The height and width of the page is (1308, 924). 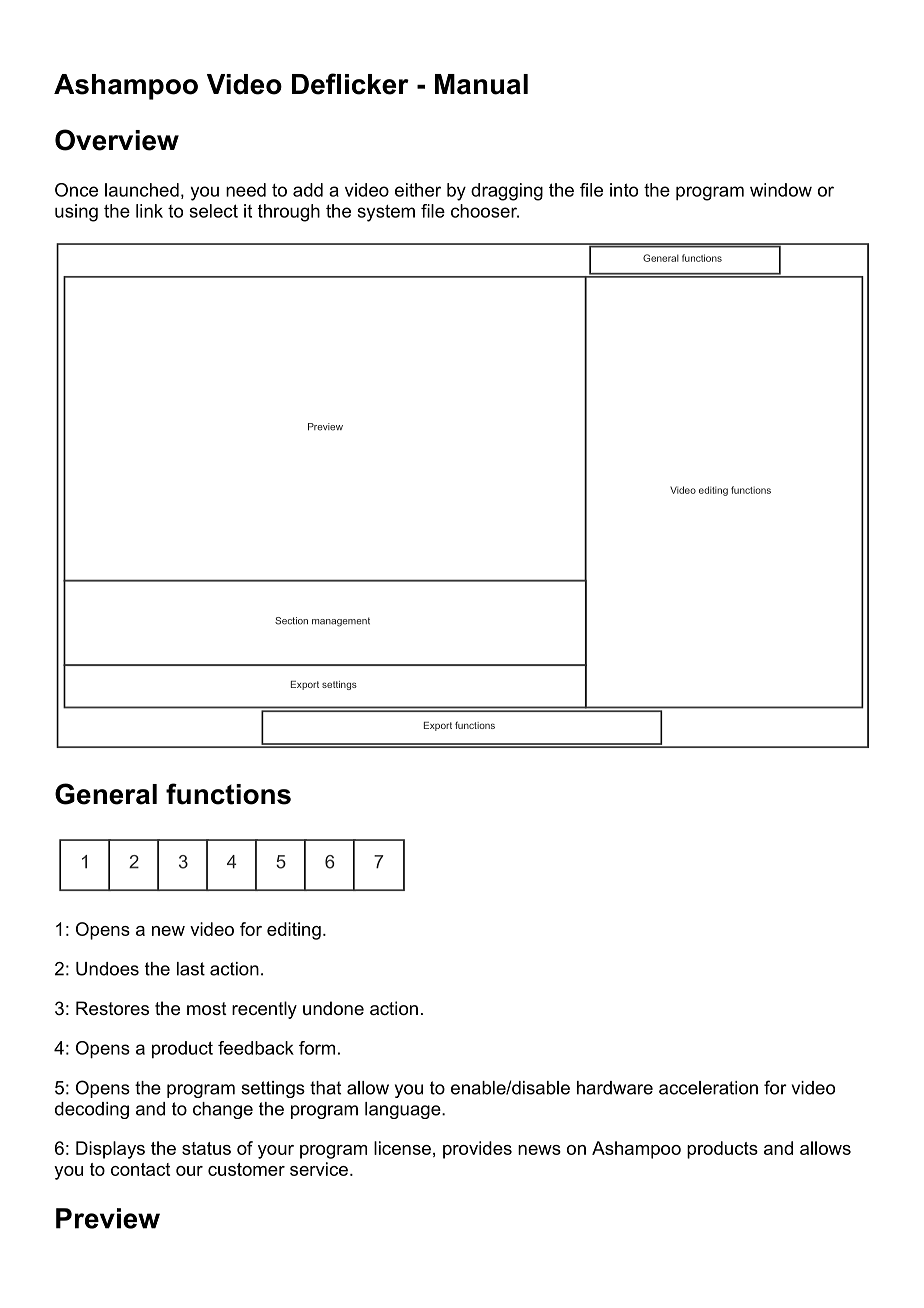 I want to click on acceleration, so click(x=708, y=1088).
